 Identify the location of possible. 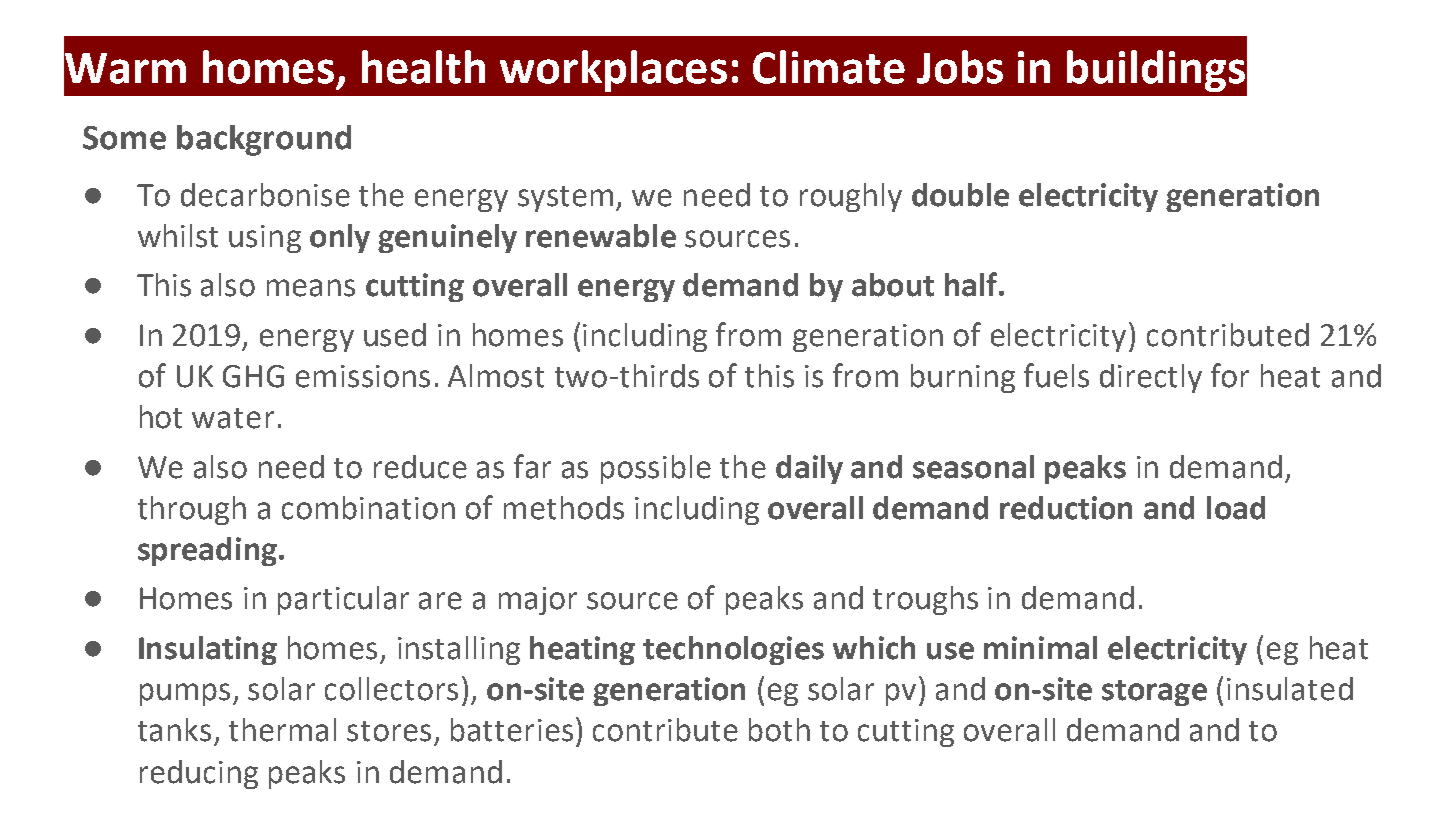
(656, 469).
